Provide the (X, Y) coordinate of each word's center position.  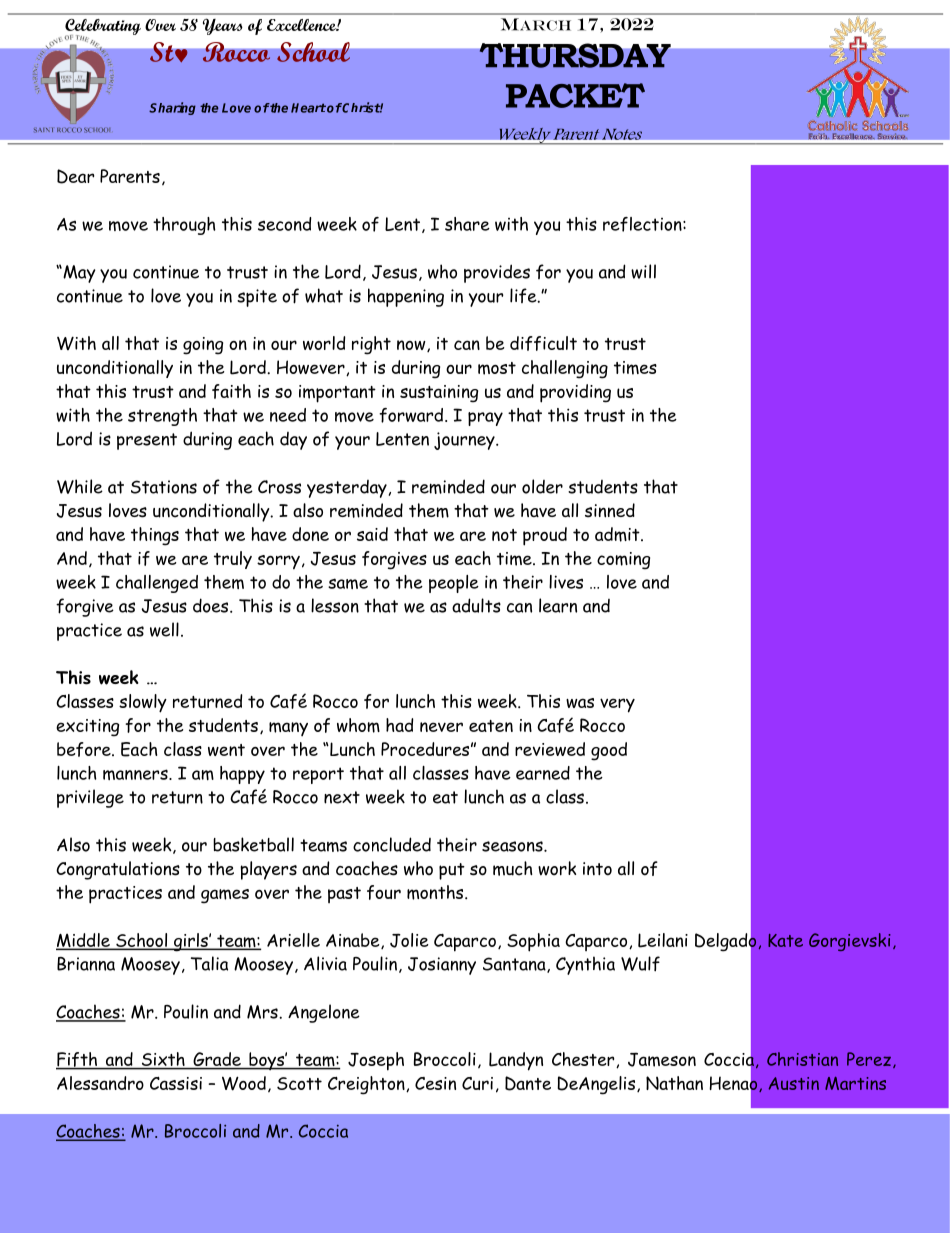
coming (623, 561)
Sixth (163, 1060)
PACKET (575, 95)
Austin (794, 1083)
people (454, 584)
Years (223, 26)
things (155, 536)
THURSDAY (575, 55)
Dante (528, 1083)
